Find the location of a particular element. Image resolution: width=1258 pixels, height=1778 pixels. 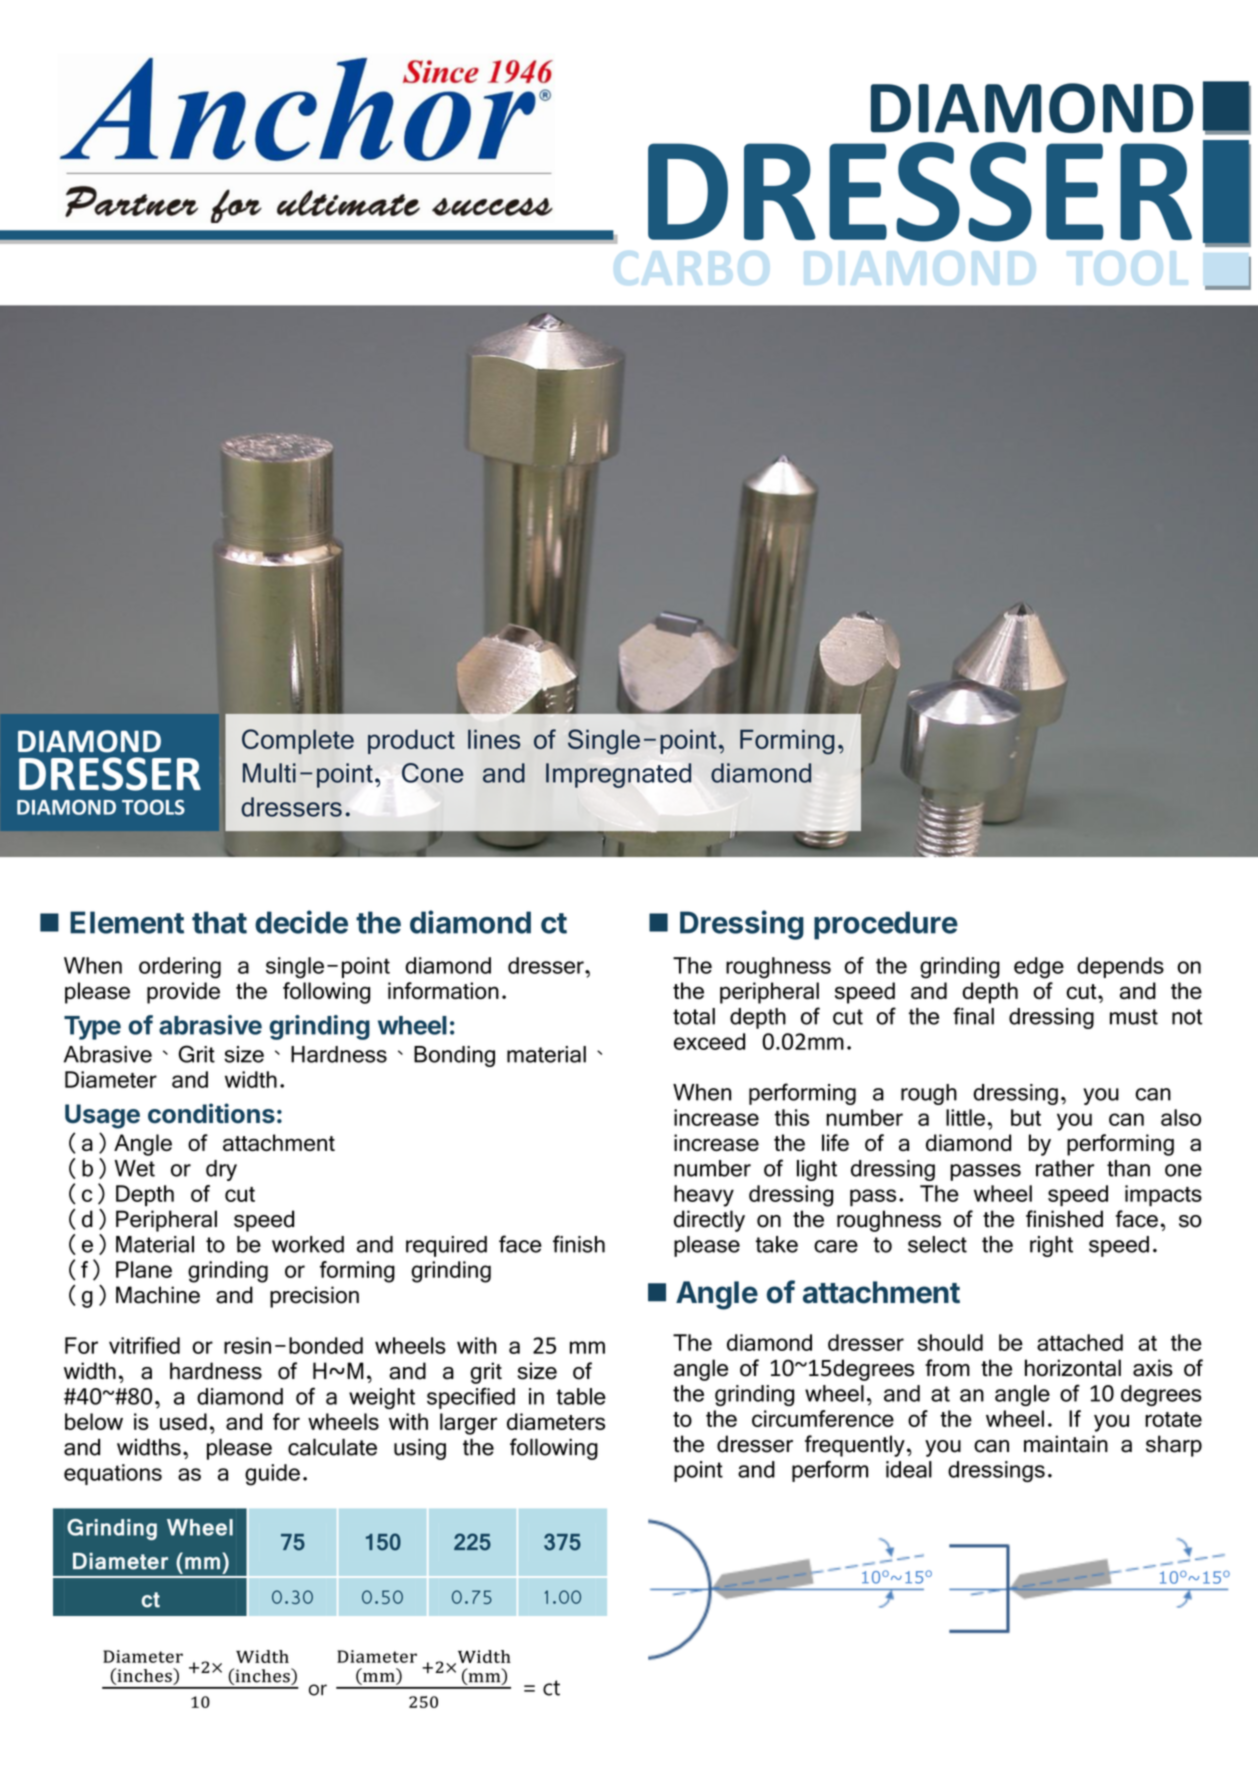

directly is located at coordinates (709, 1221).
